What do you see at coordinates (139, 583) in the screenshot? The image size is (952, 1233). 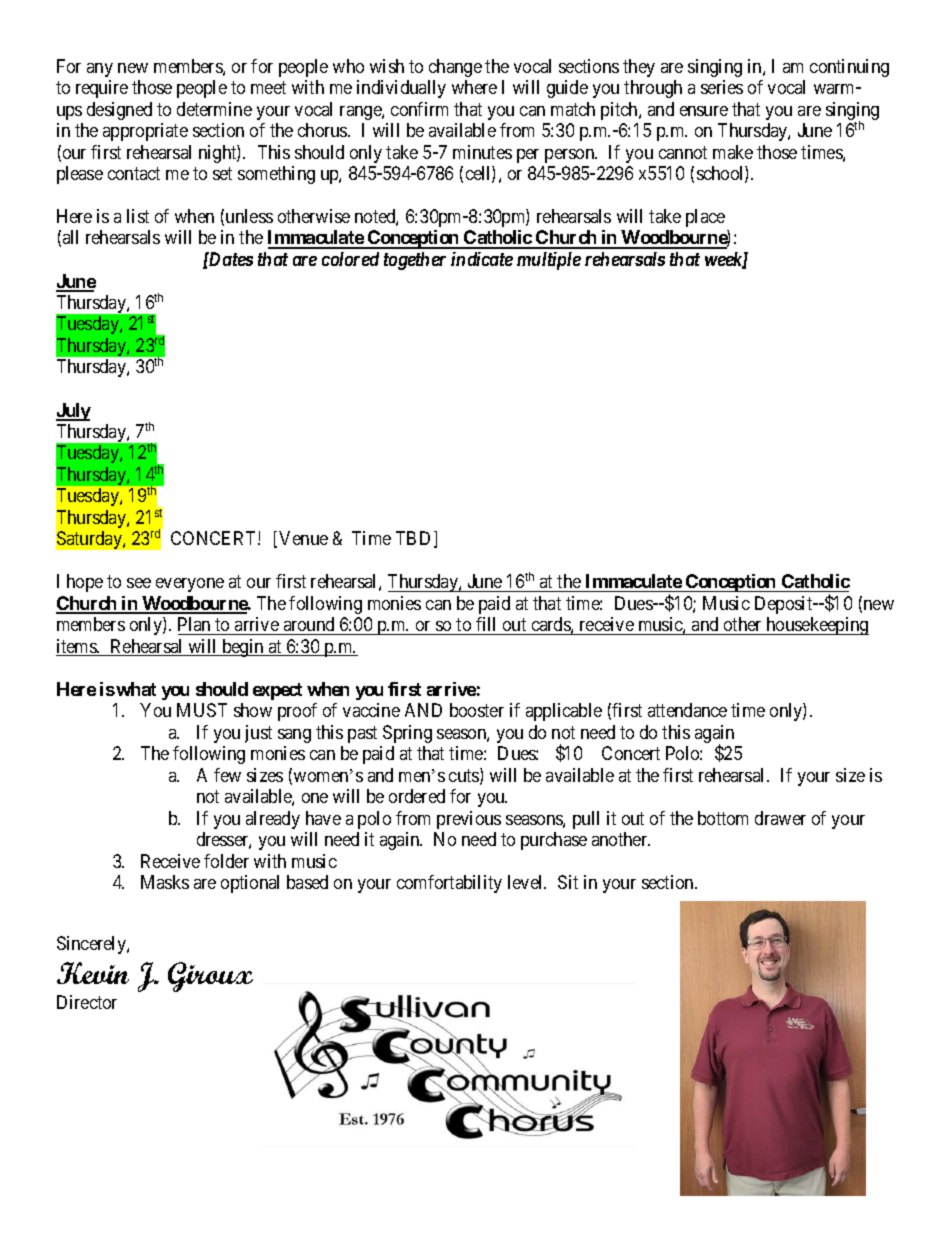 I see `see` at bounding box center [139, 583].
